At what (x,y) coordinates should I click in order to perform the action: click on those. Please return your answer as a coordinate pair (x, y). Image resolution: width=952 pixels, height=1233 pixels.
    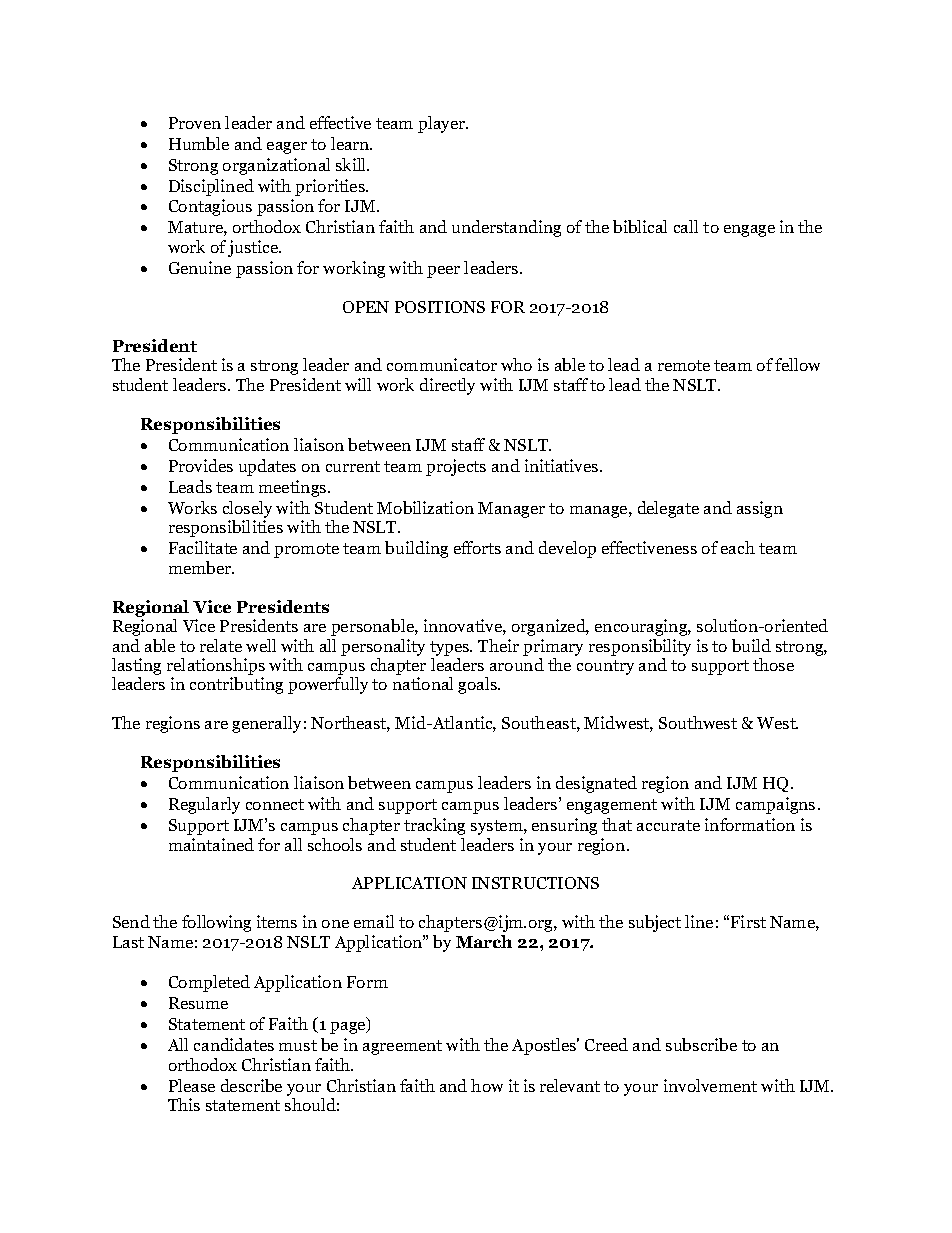
    Looking at the image, I should click on (773, 664).
